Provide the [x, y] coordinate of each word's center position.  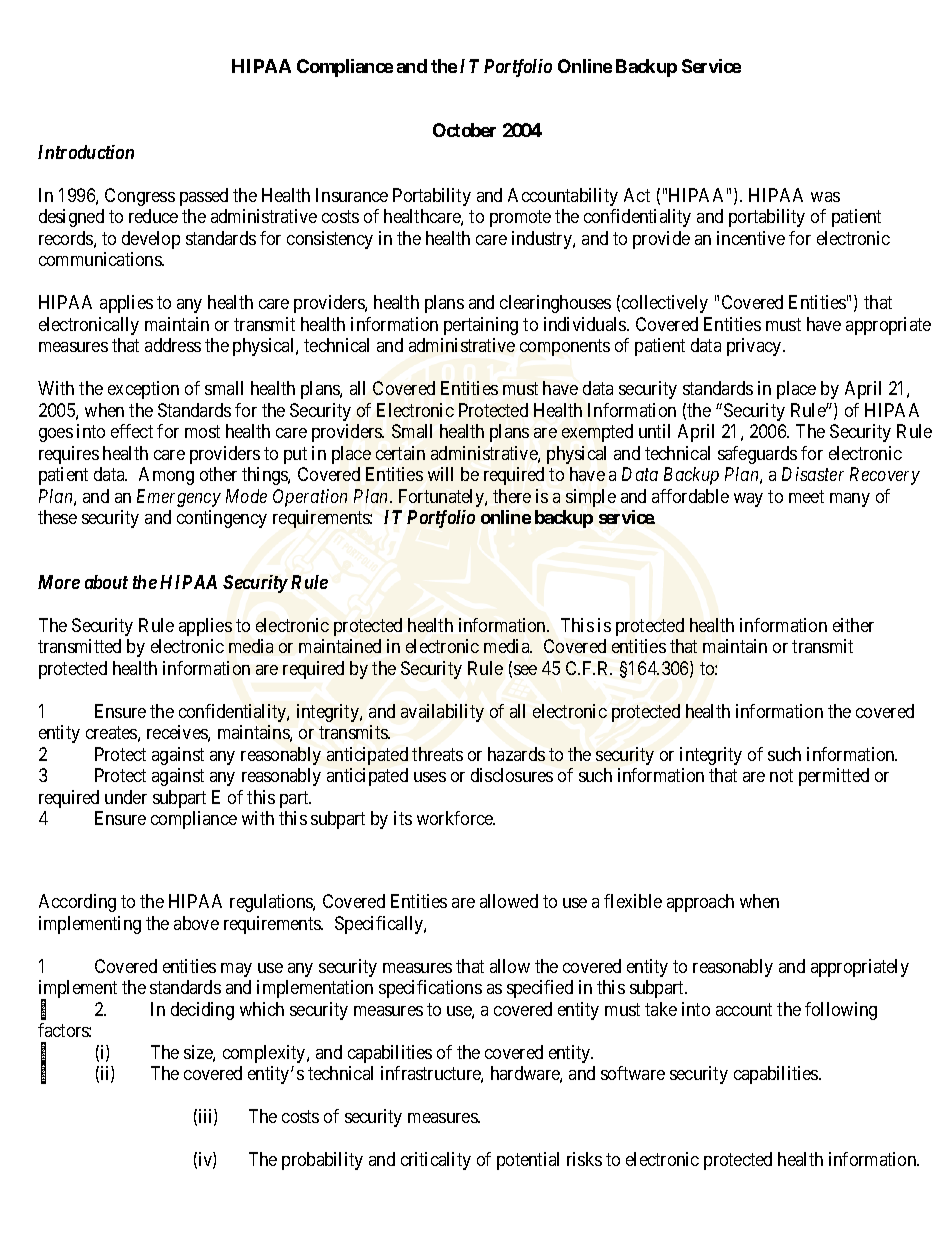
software [633, 1073]
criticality [436, 1161]
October [464, 130]
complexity [265, 1054]
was [825, 197]
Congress [140, 197]
